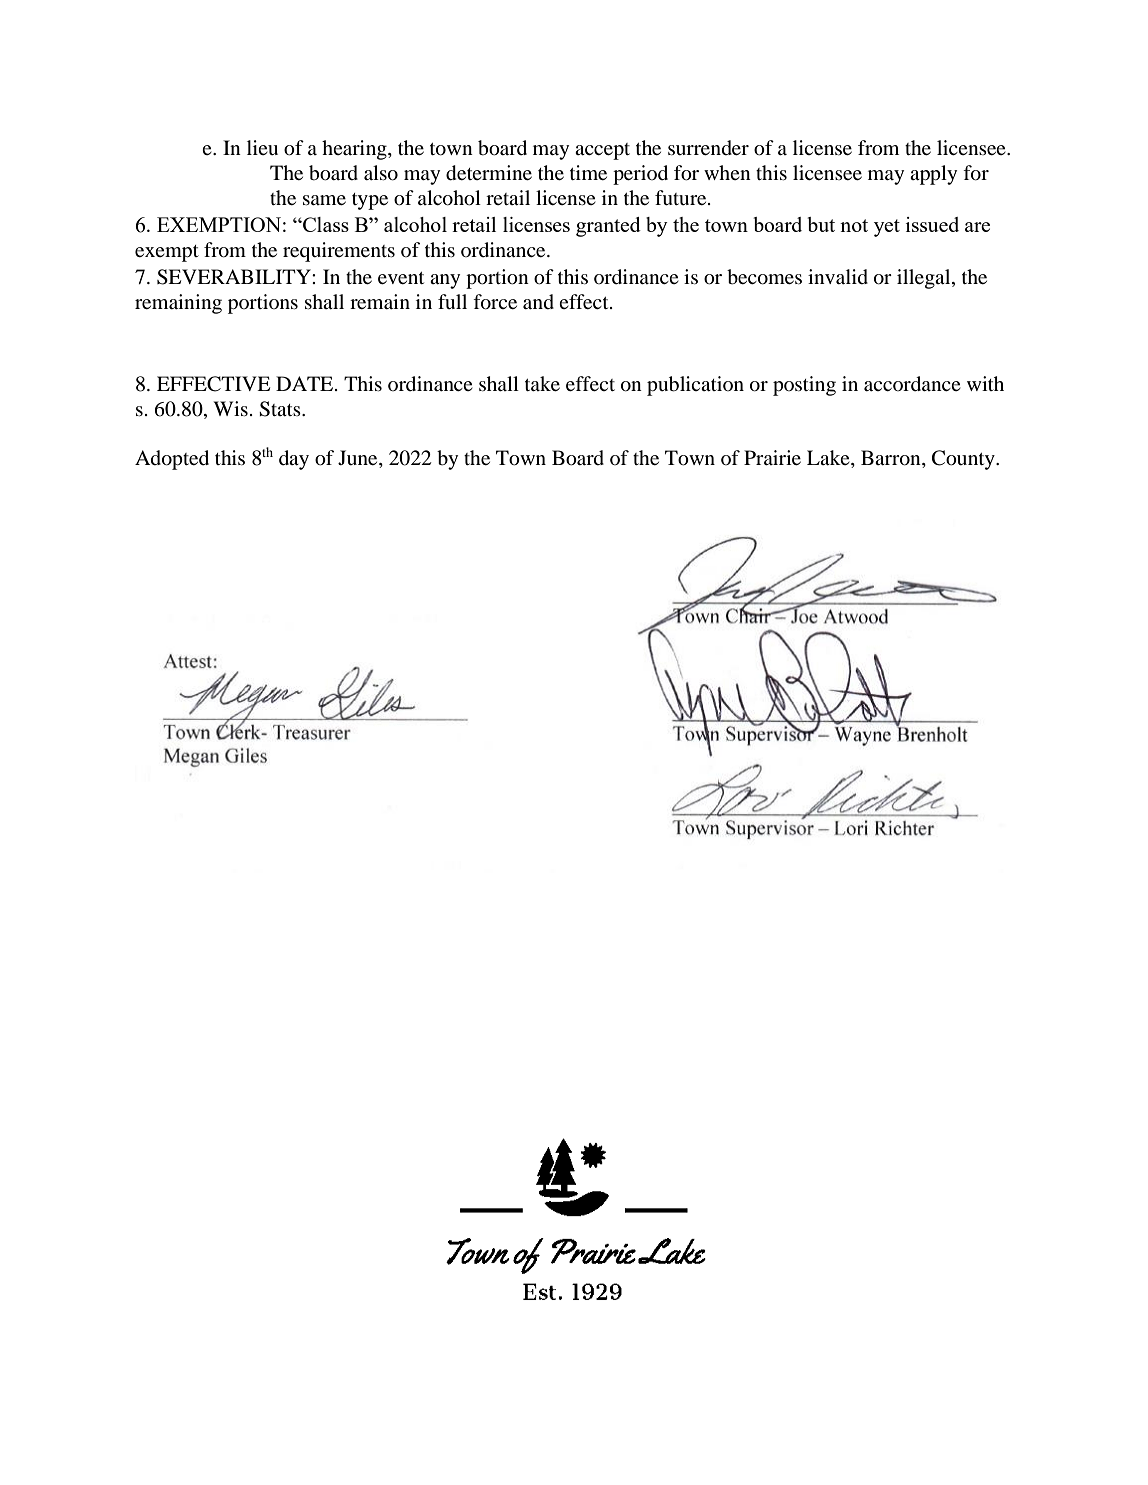  Describe the element at coordinates (538, 301) in the screenshot. I see `and` at that location.
